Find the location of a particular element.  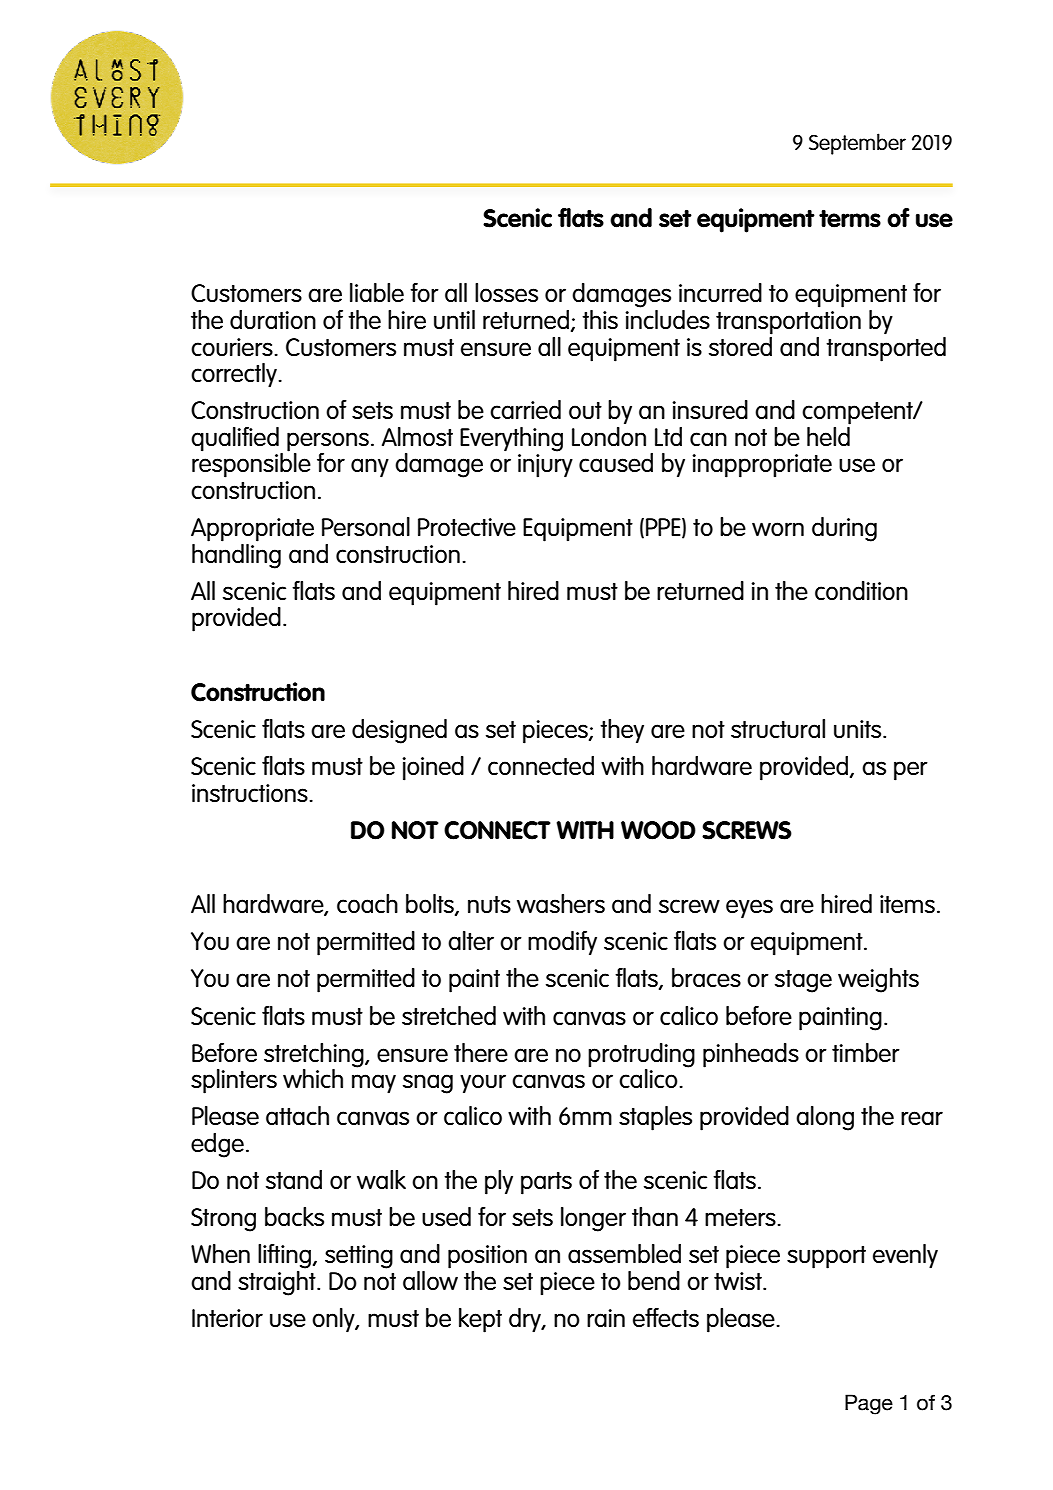

terms is located at coordinates (850, 218).
